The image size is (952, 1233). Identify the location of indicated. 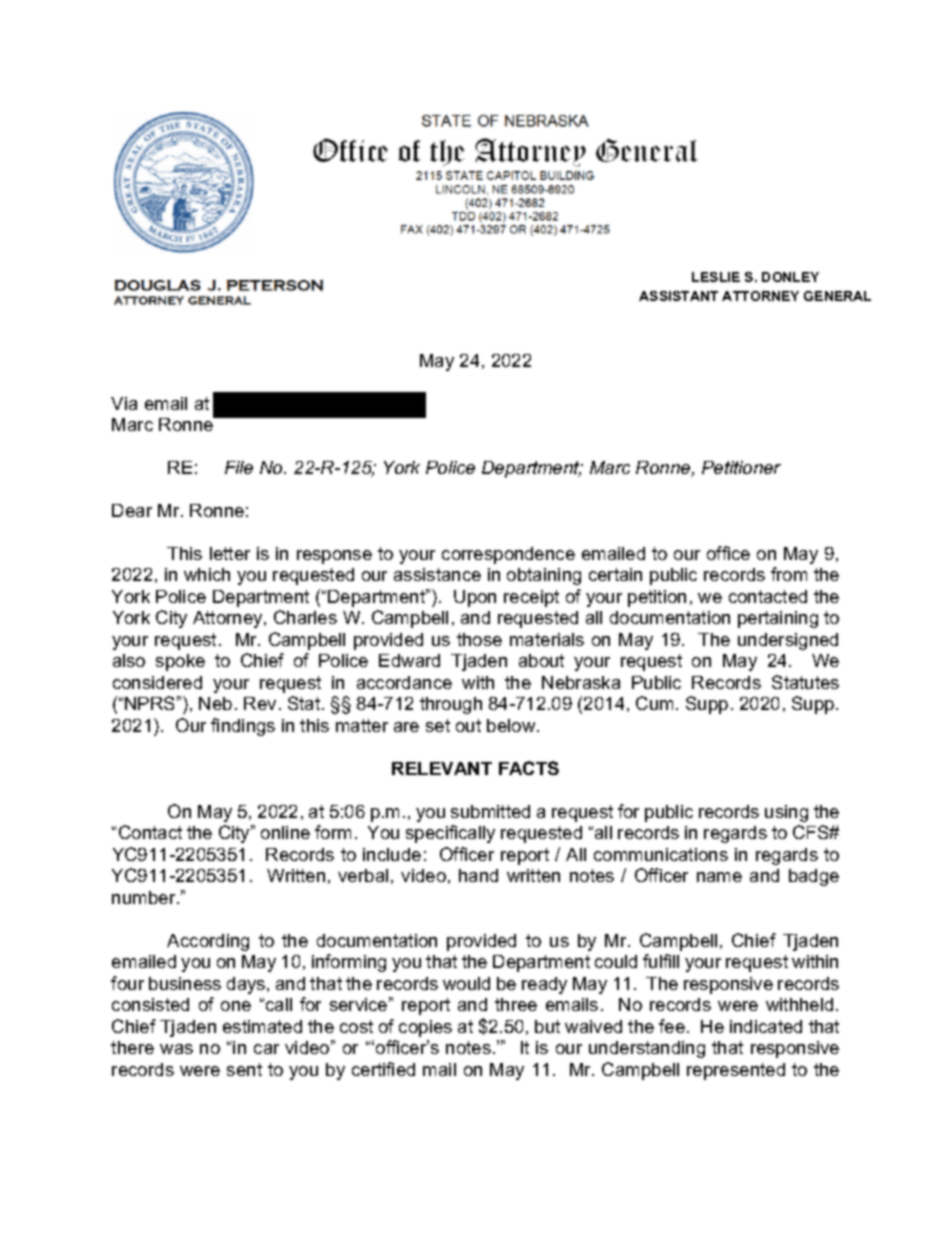
(766, 1026).
